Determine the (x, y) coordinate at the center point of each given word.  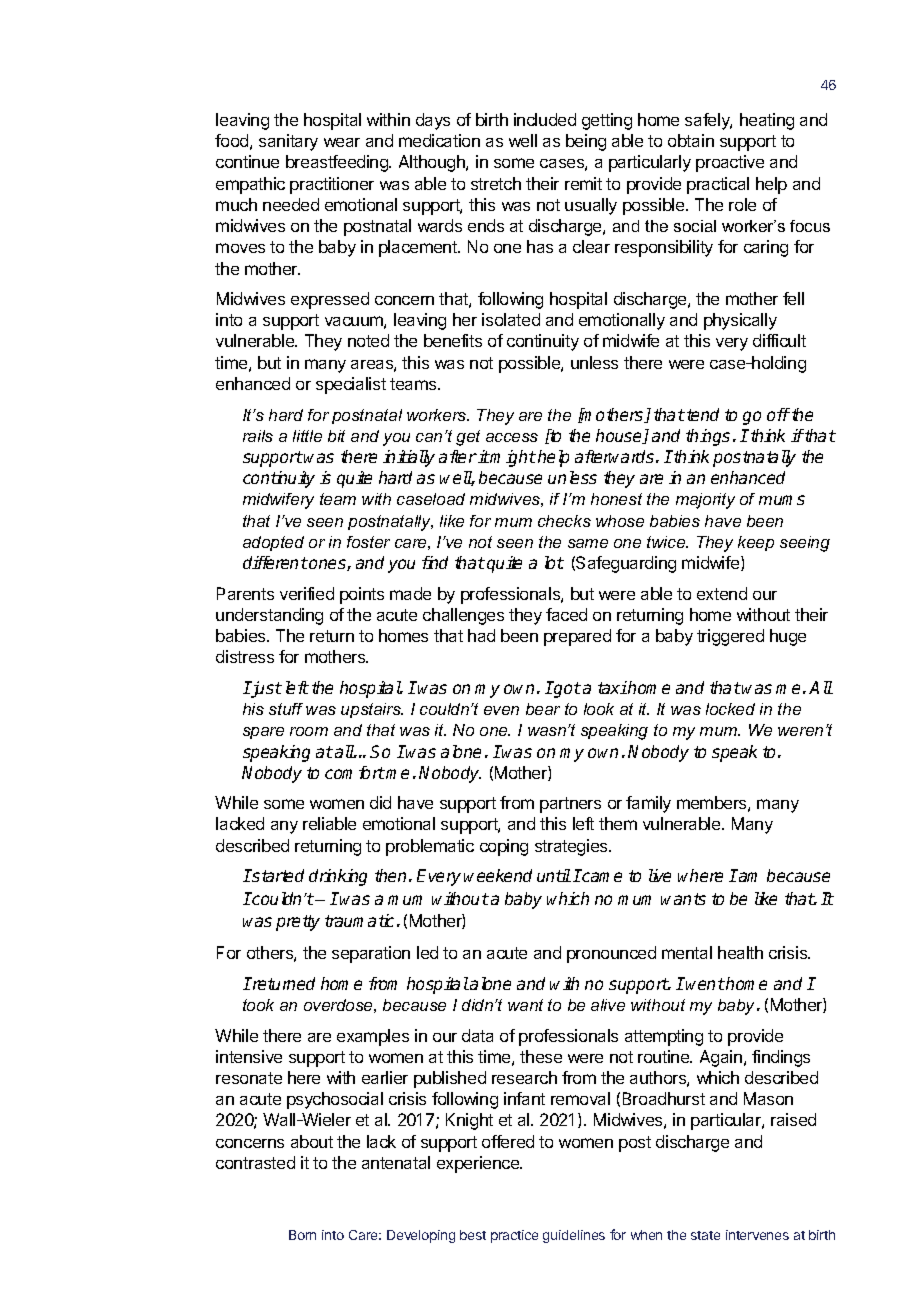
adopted (273, 543)
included (545, 119)
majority (705, 501)
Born (302, 1235)
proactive (730, 163)
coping (504, 847)
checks (564, 521)
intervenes (757, 1235)
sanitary (288, 142)
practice (514, 1236)
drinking (338, 877)
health (740, 952)
